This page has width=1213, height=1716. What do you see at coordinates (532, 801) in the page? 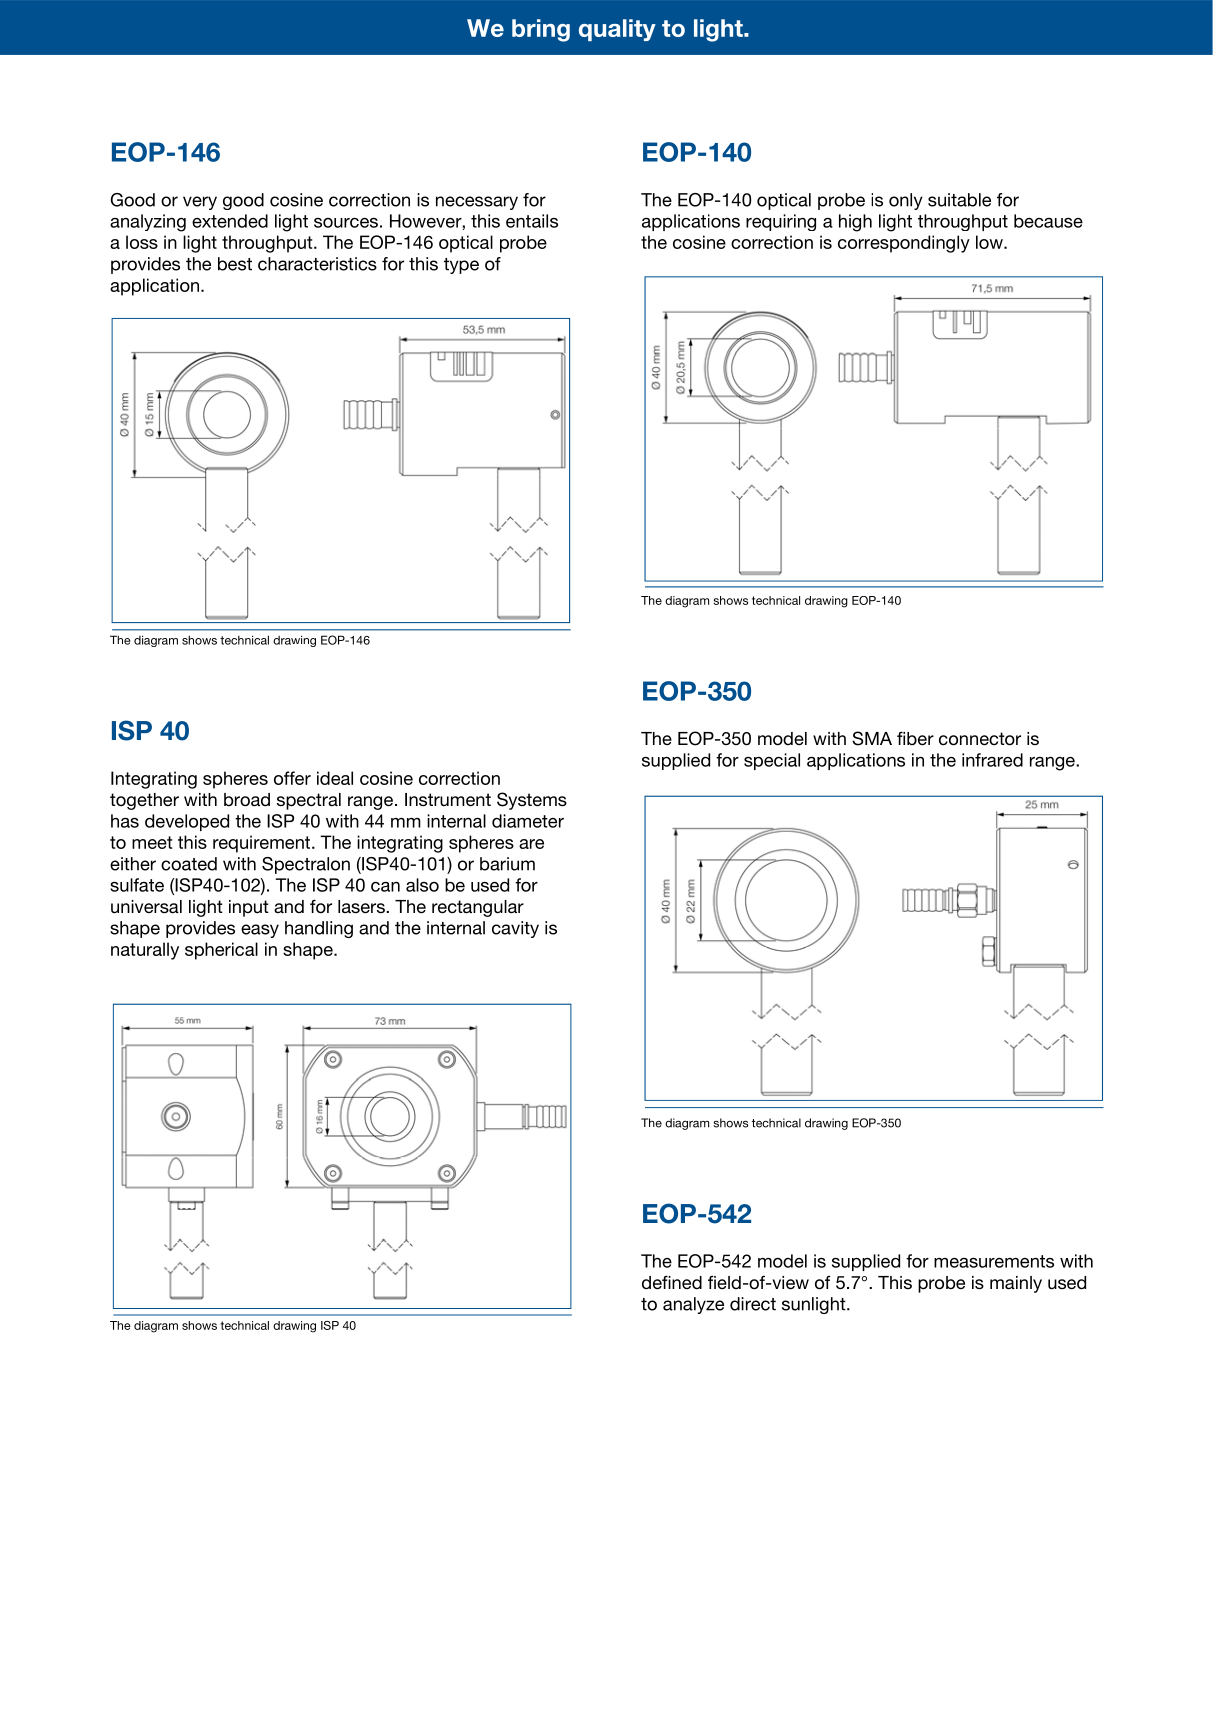
I see `Systems` at bounding box center [532, 801].
